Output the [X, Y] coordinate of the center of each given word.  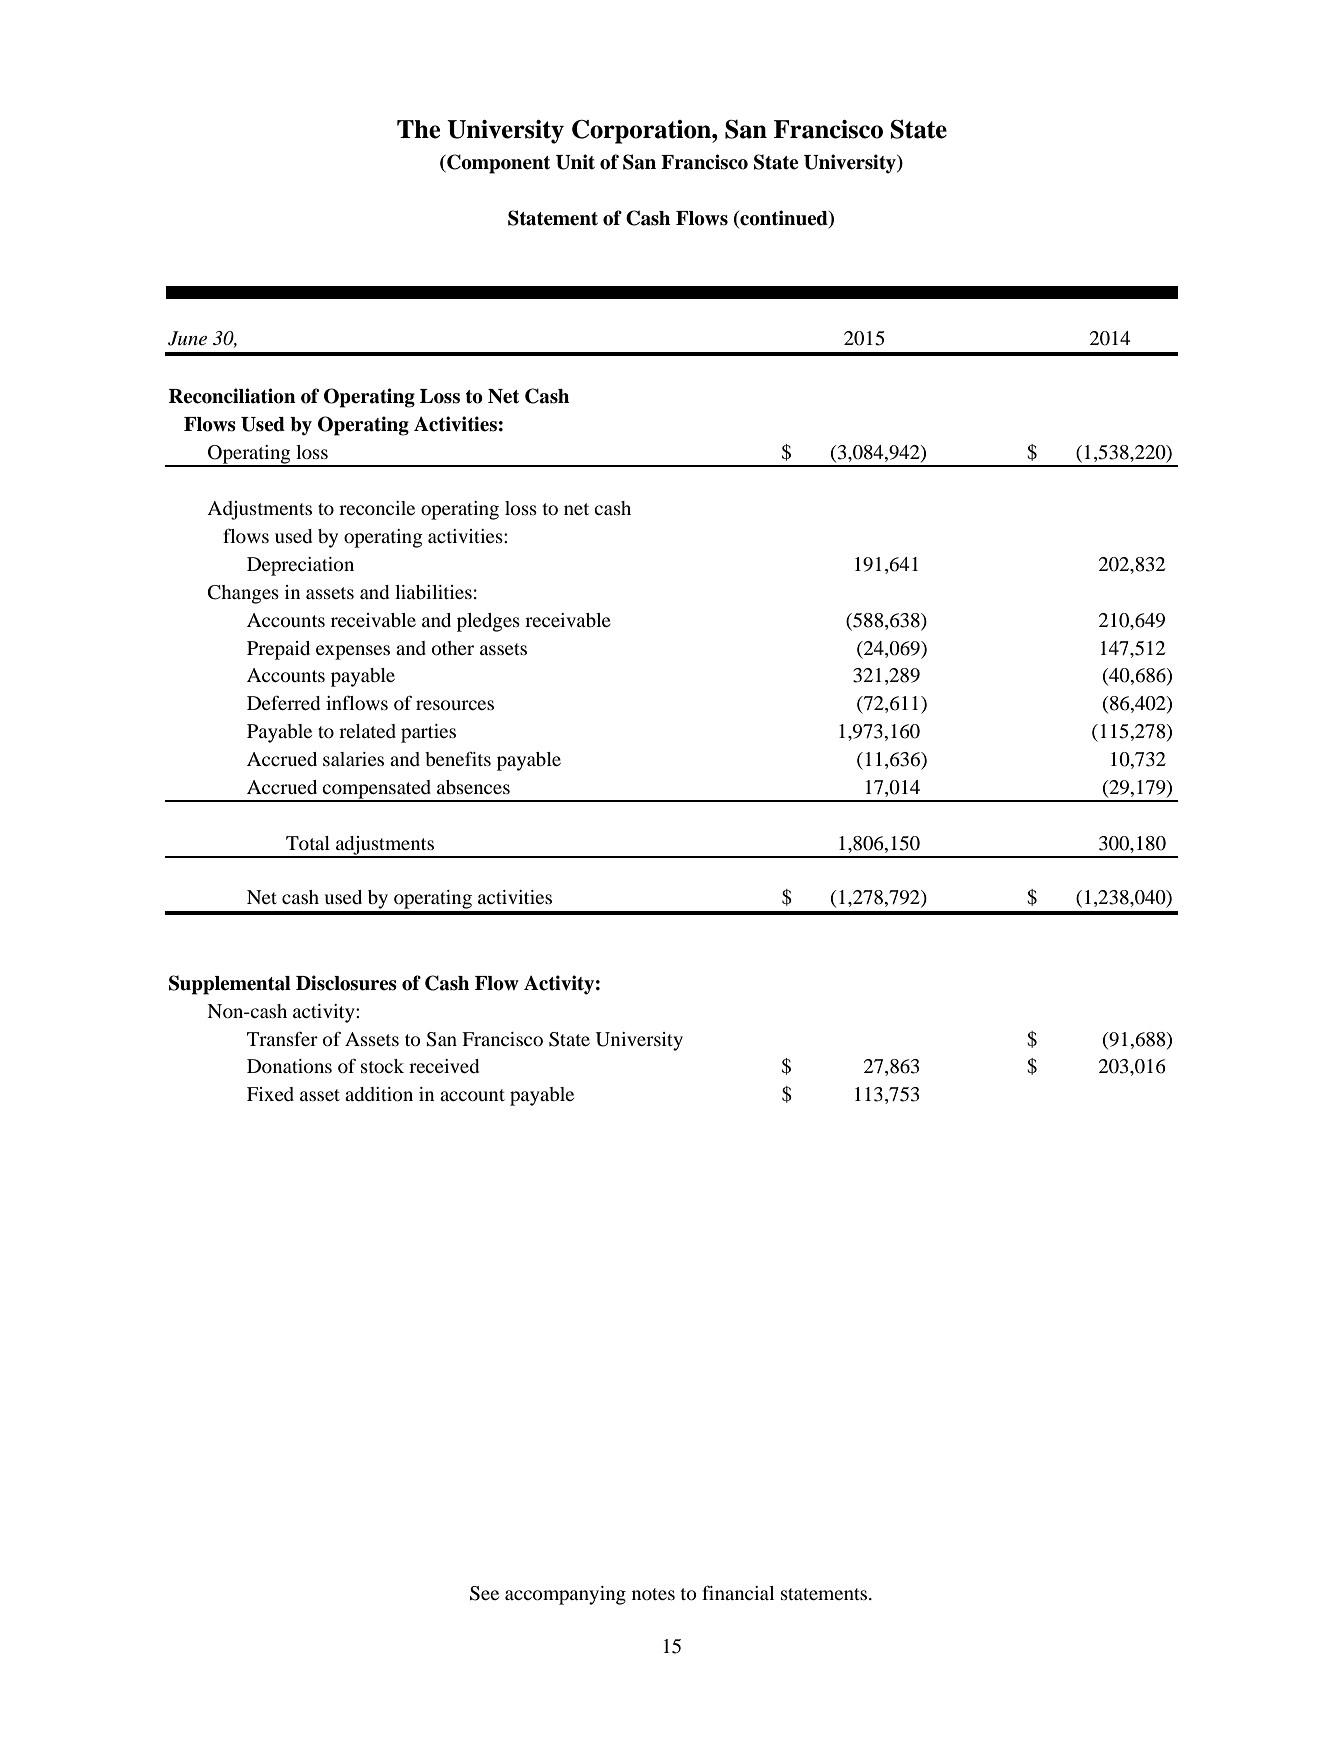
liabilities [433, 592]
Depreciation [300, 566]
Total [308, 843]
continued [784, 218]
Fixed [270, 1094]
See [484, 1593]
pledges [488, 622]
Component [497, 164]
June [187, 338]
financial [738, 1592]
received [444, 1066]
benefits [458, 758]
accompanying [565, 1595]
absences [473, 787]
